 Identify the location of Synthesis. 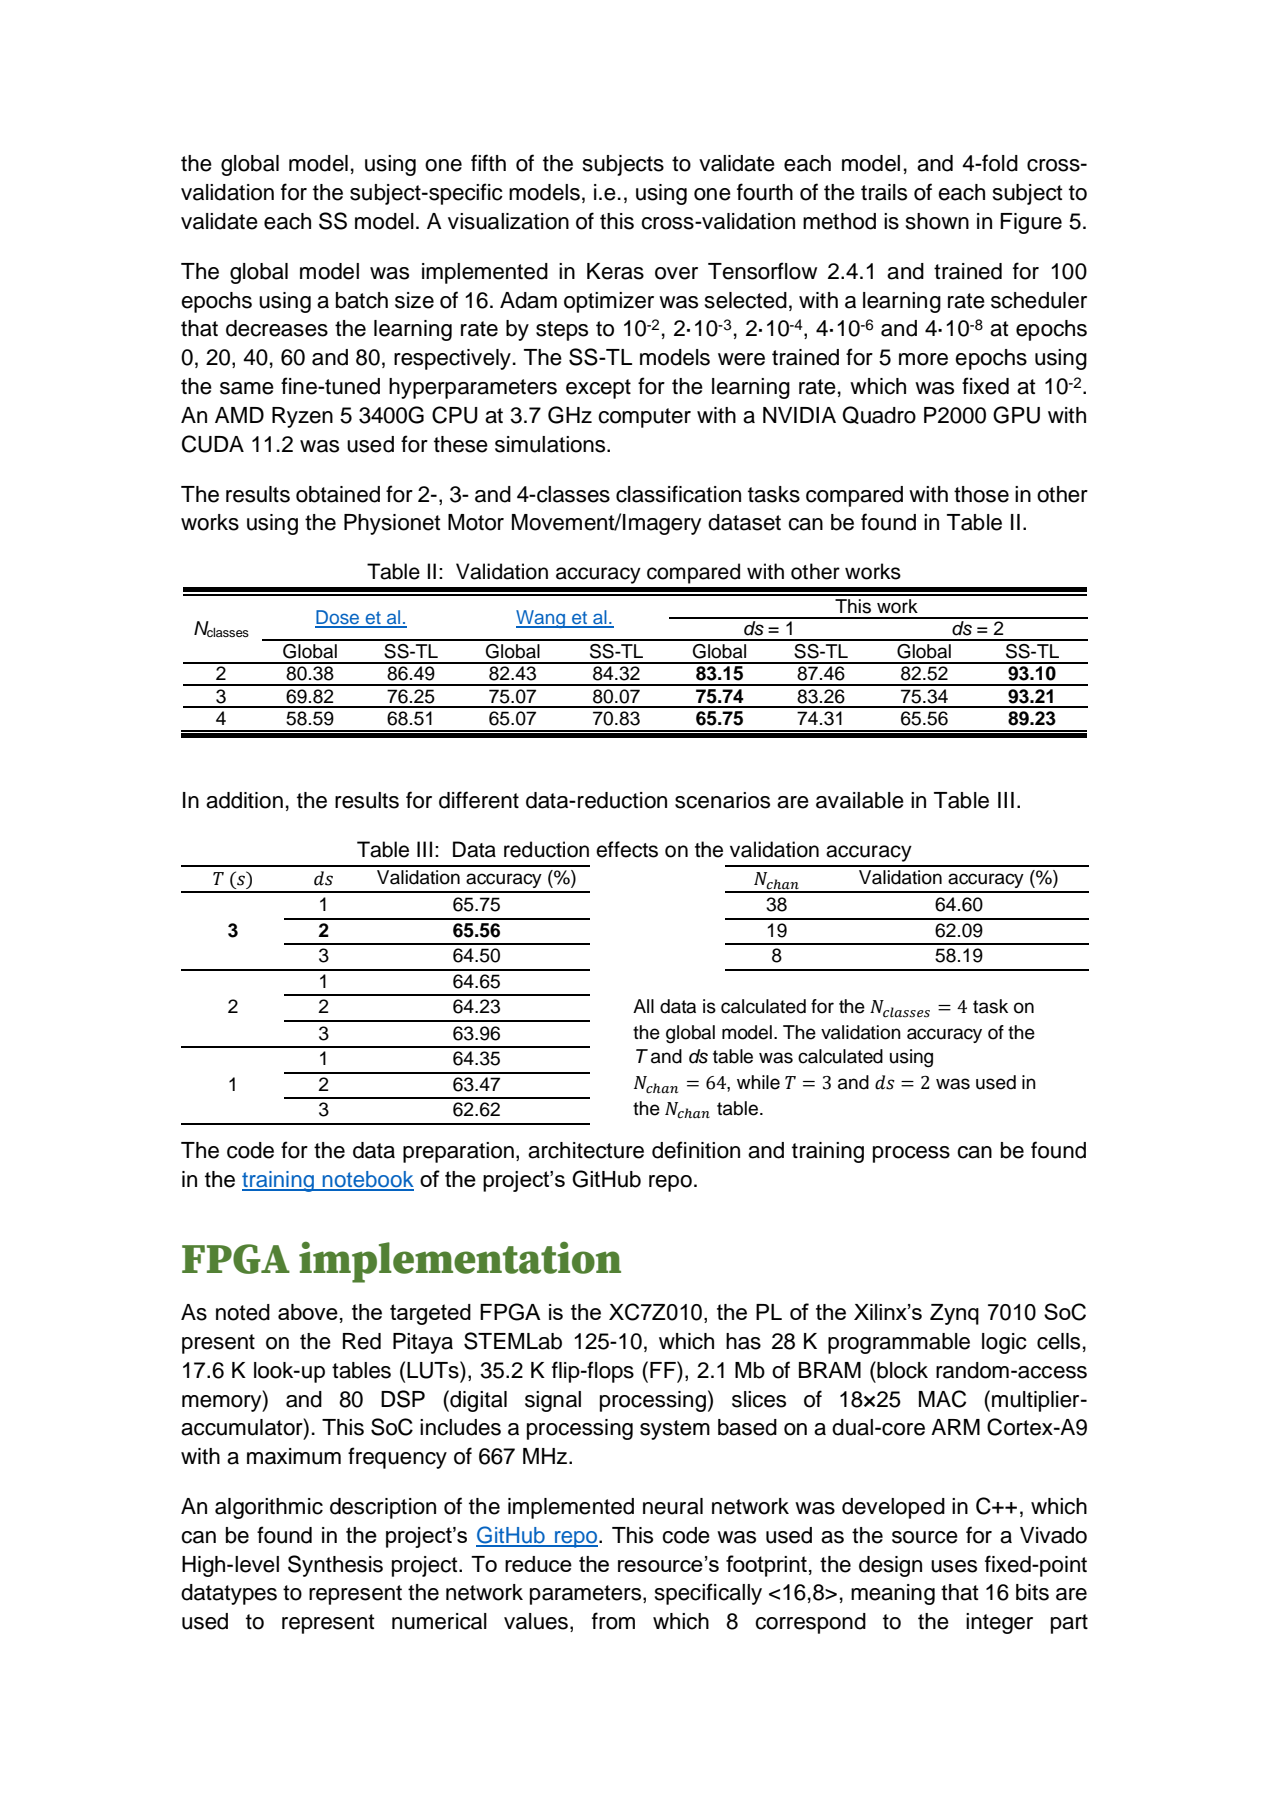
(335, 1566).
